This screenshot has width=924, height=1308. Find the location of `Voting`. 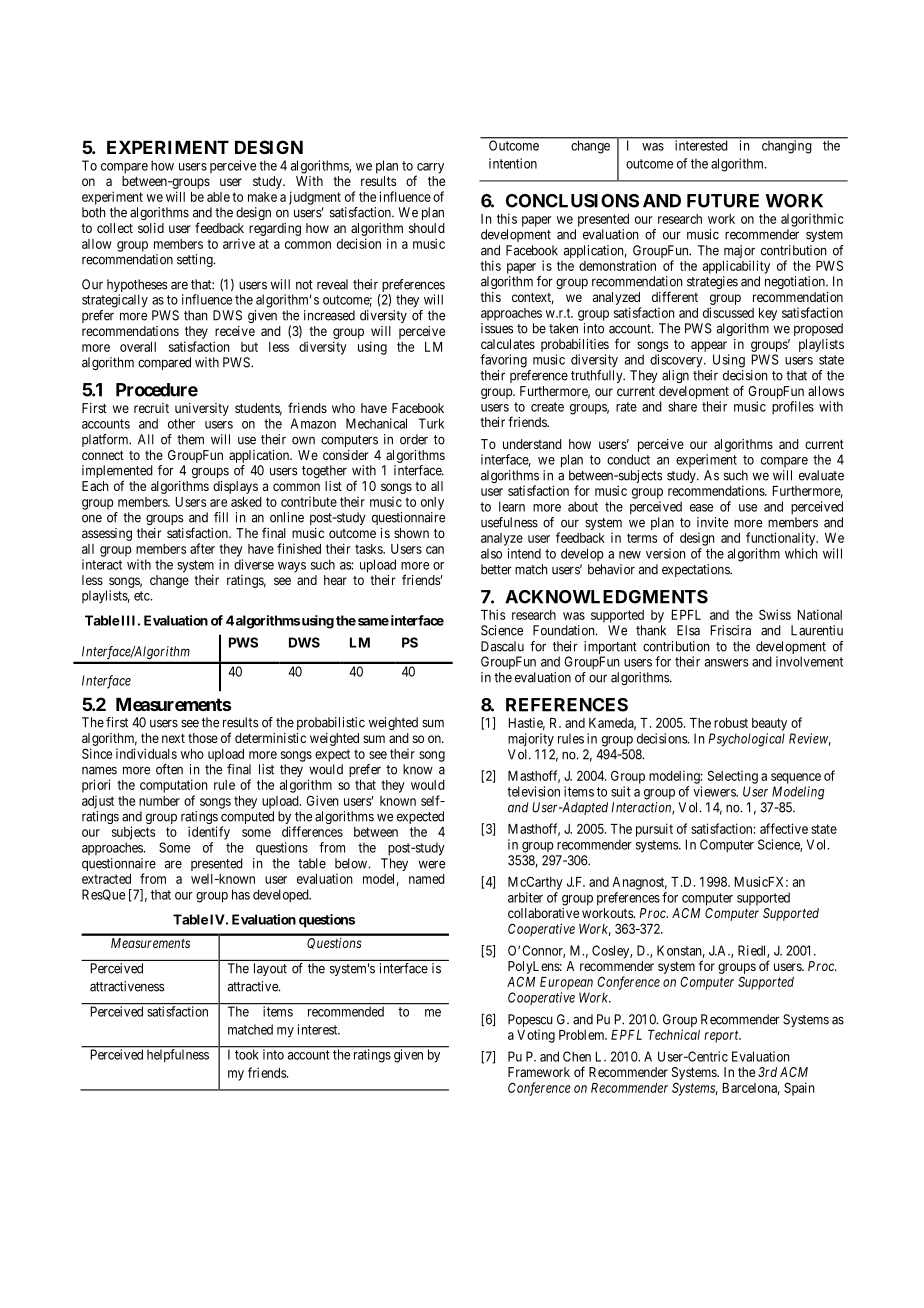

Voting is located at coordinates (536, 1036).
